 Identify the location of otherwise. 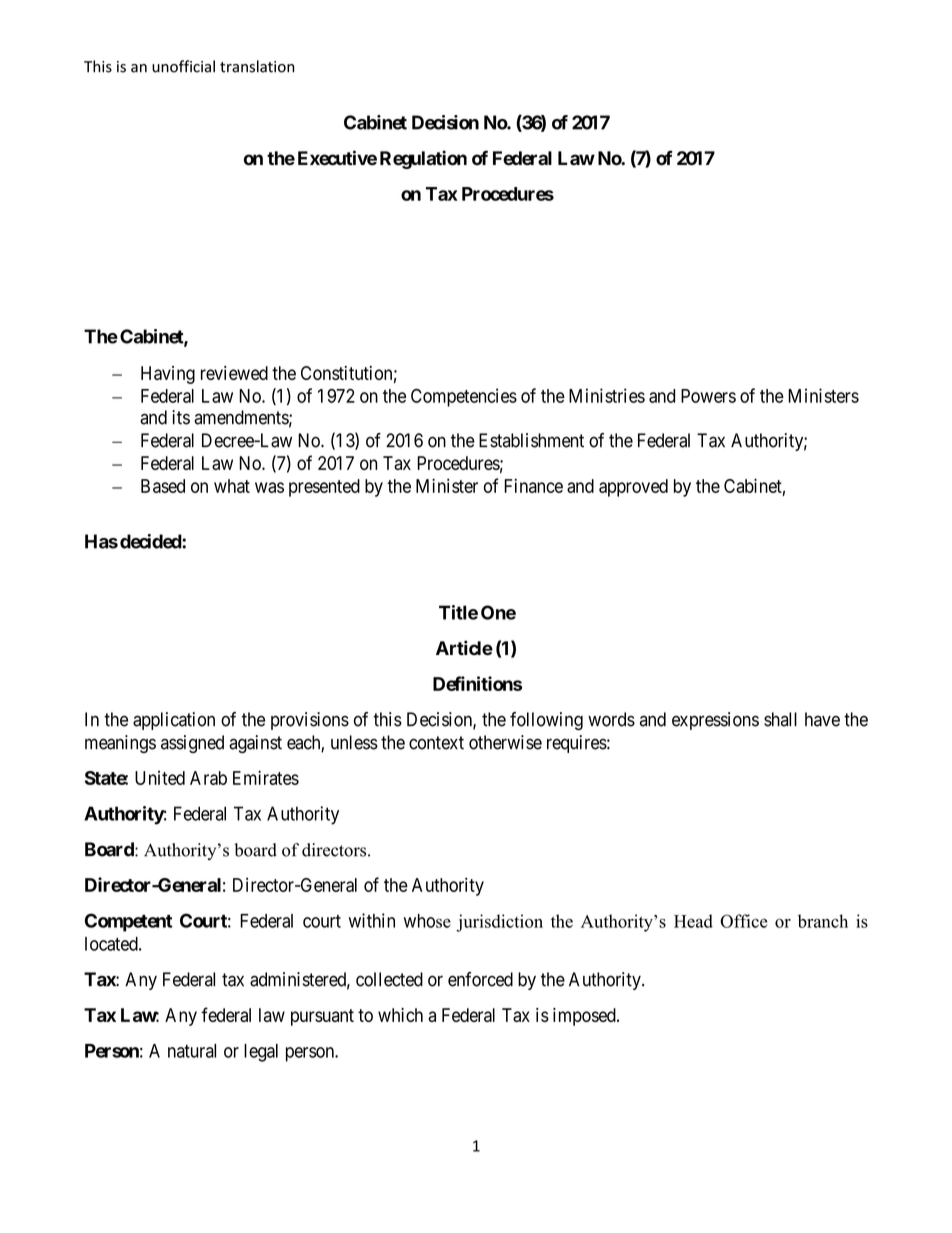
(505, 742).
